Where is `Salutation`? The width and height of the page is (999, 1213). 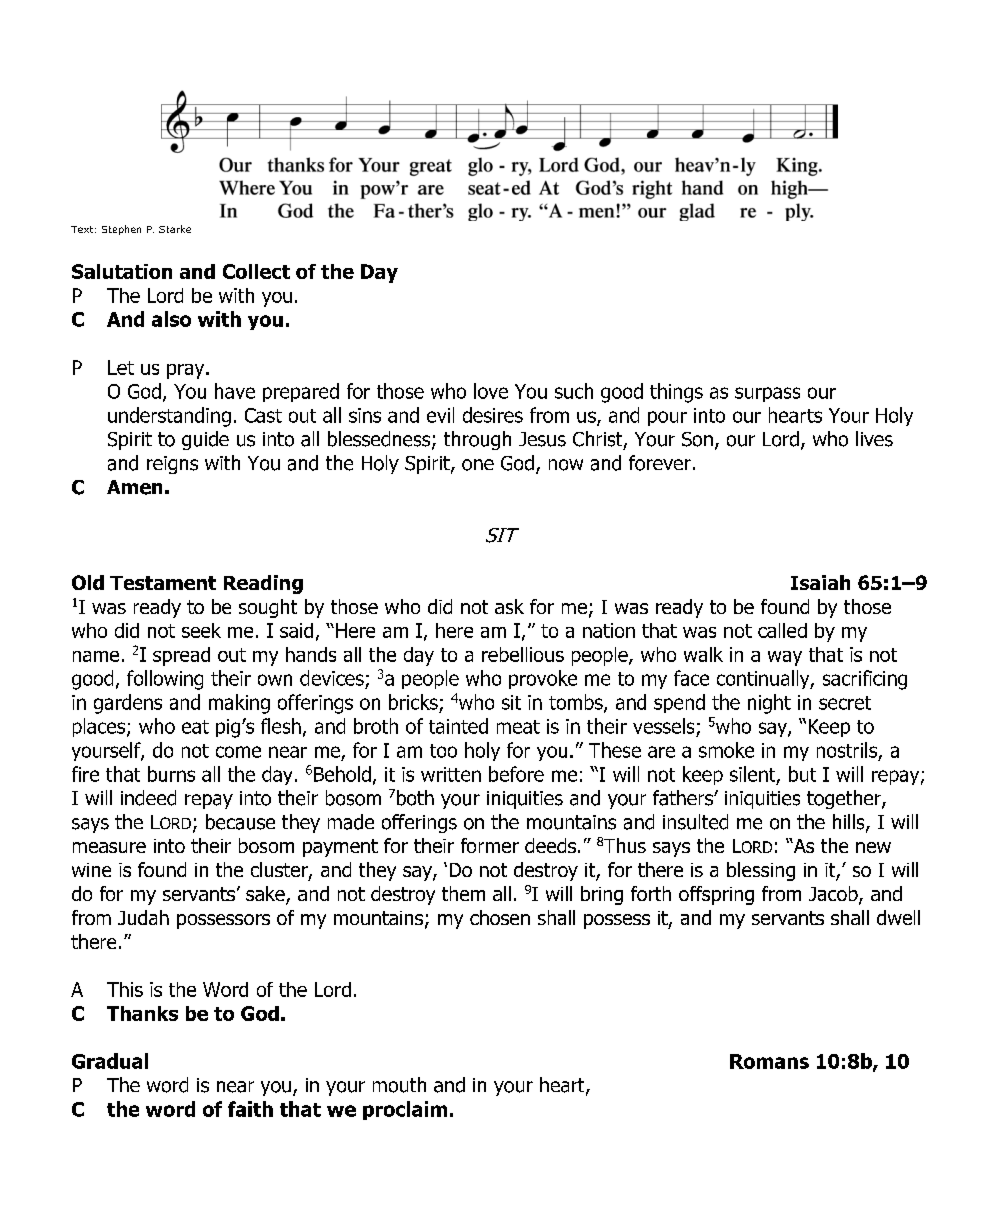 Salutation is located at coordinates (122, 271).
